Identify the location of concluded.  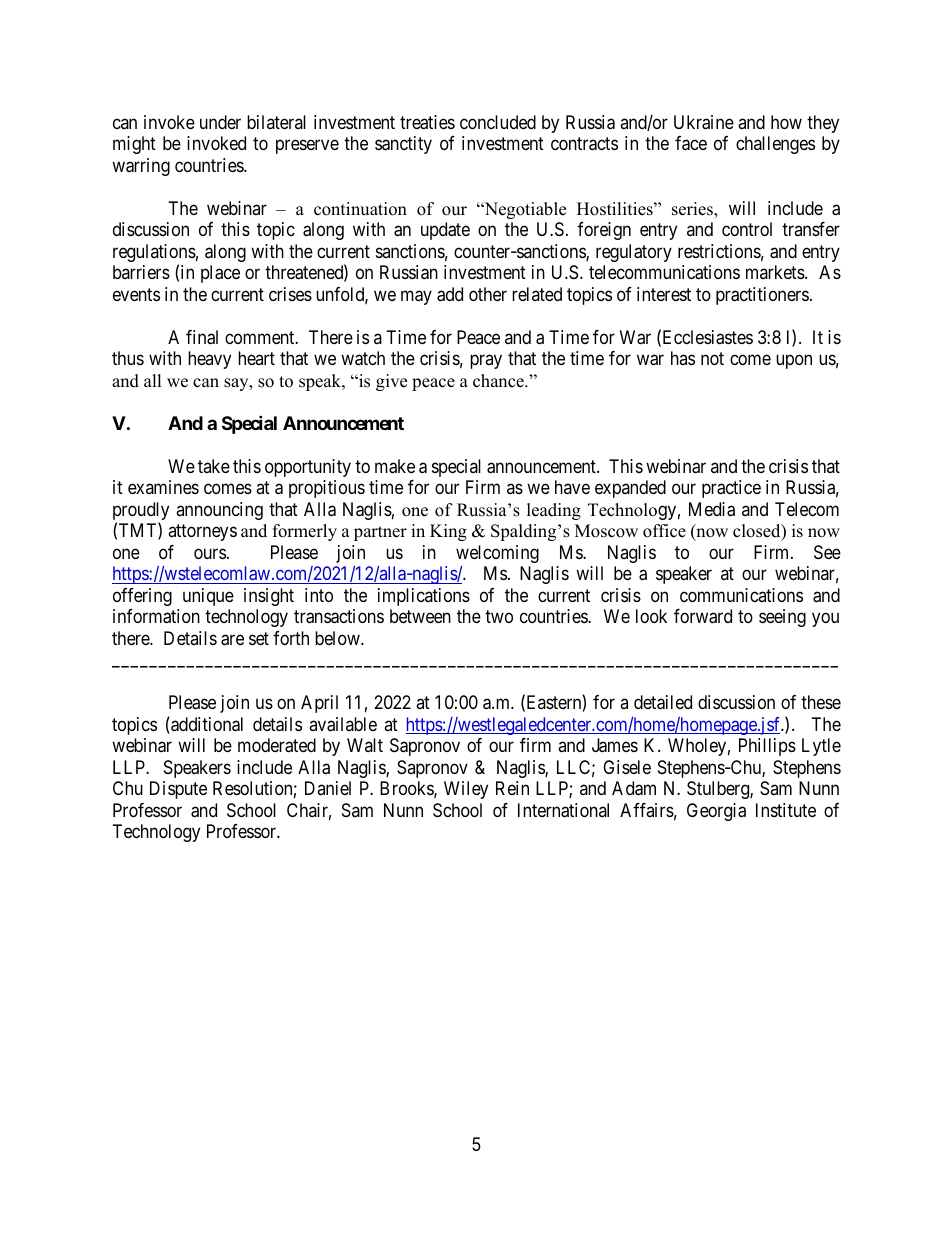
(498, 122).
